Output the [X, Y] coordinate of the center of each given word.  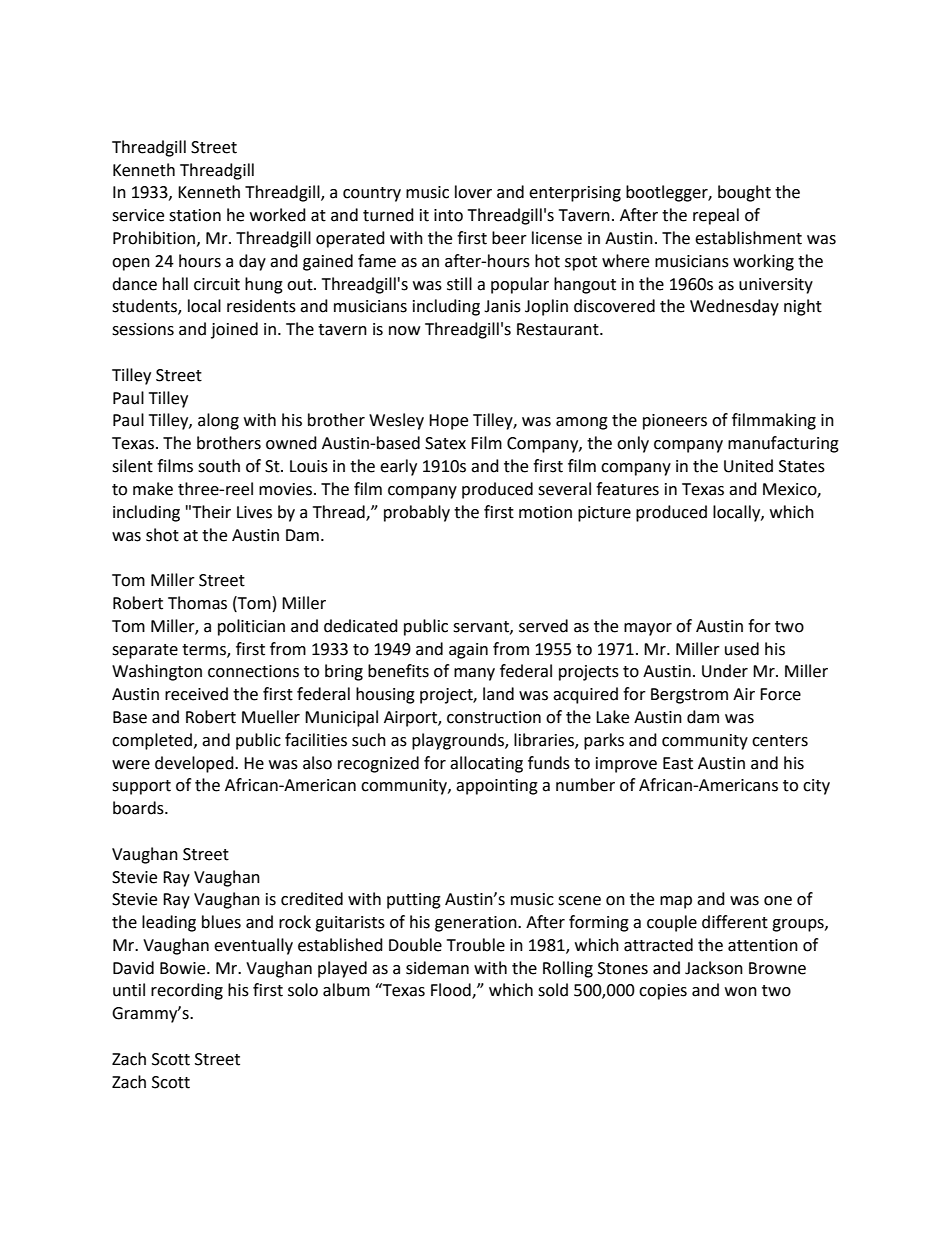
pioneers [675, 422]
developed [195, 764]
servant [482, 627]
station [195, 215]
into [448, 215]
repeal [716, 216]
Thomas [197, 603]
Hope [448, 422]
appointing [497, 787]
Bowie [184, 968]
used [742, 649]
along [218, 421]
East [678, 763]
